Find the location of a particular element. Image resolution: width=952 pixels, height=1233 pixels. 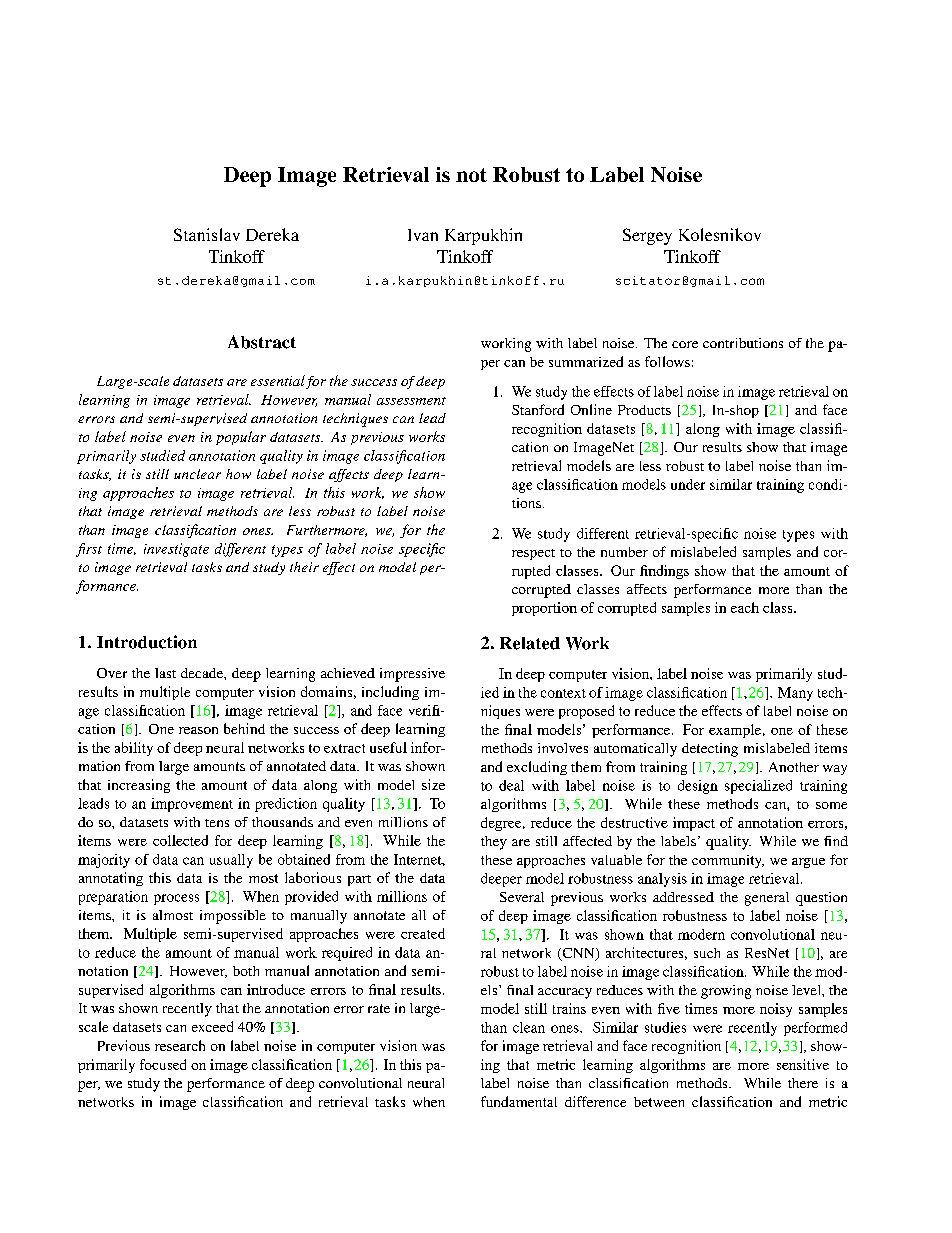

Sergey is located at coordinates (647, 236).
